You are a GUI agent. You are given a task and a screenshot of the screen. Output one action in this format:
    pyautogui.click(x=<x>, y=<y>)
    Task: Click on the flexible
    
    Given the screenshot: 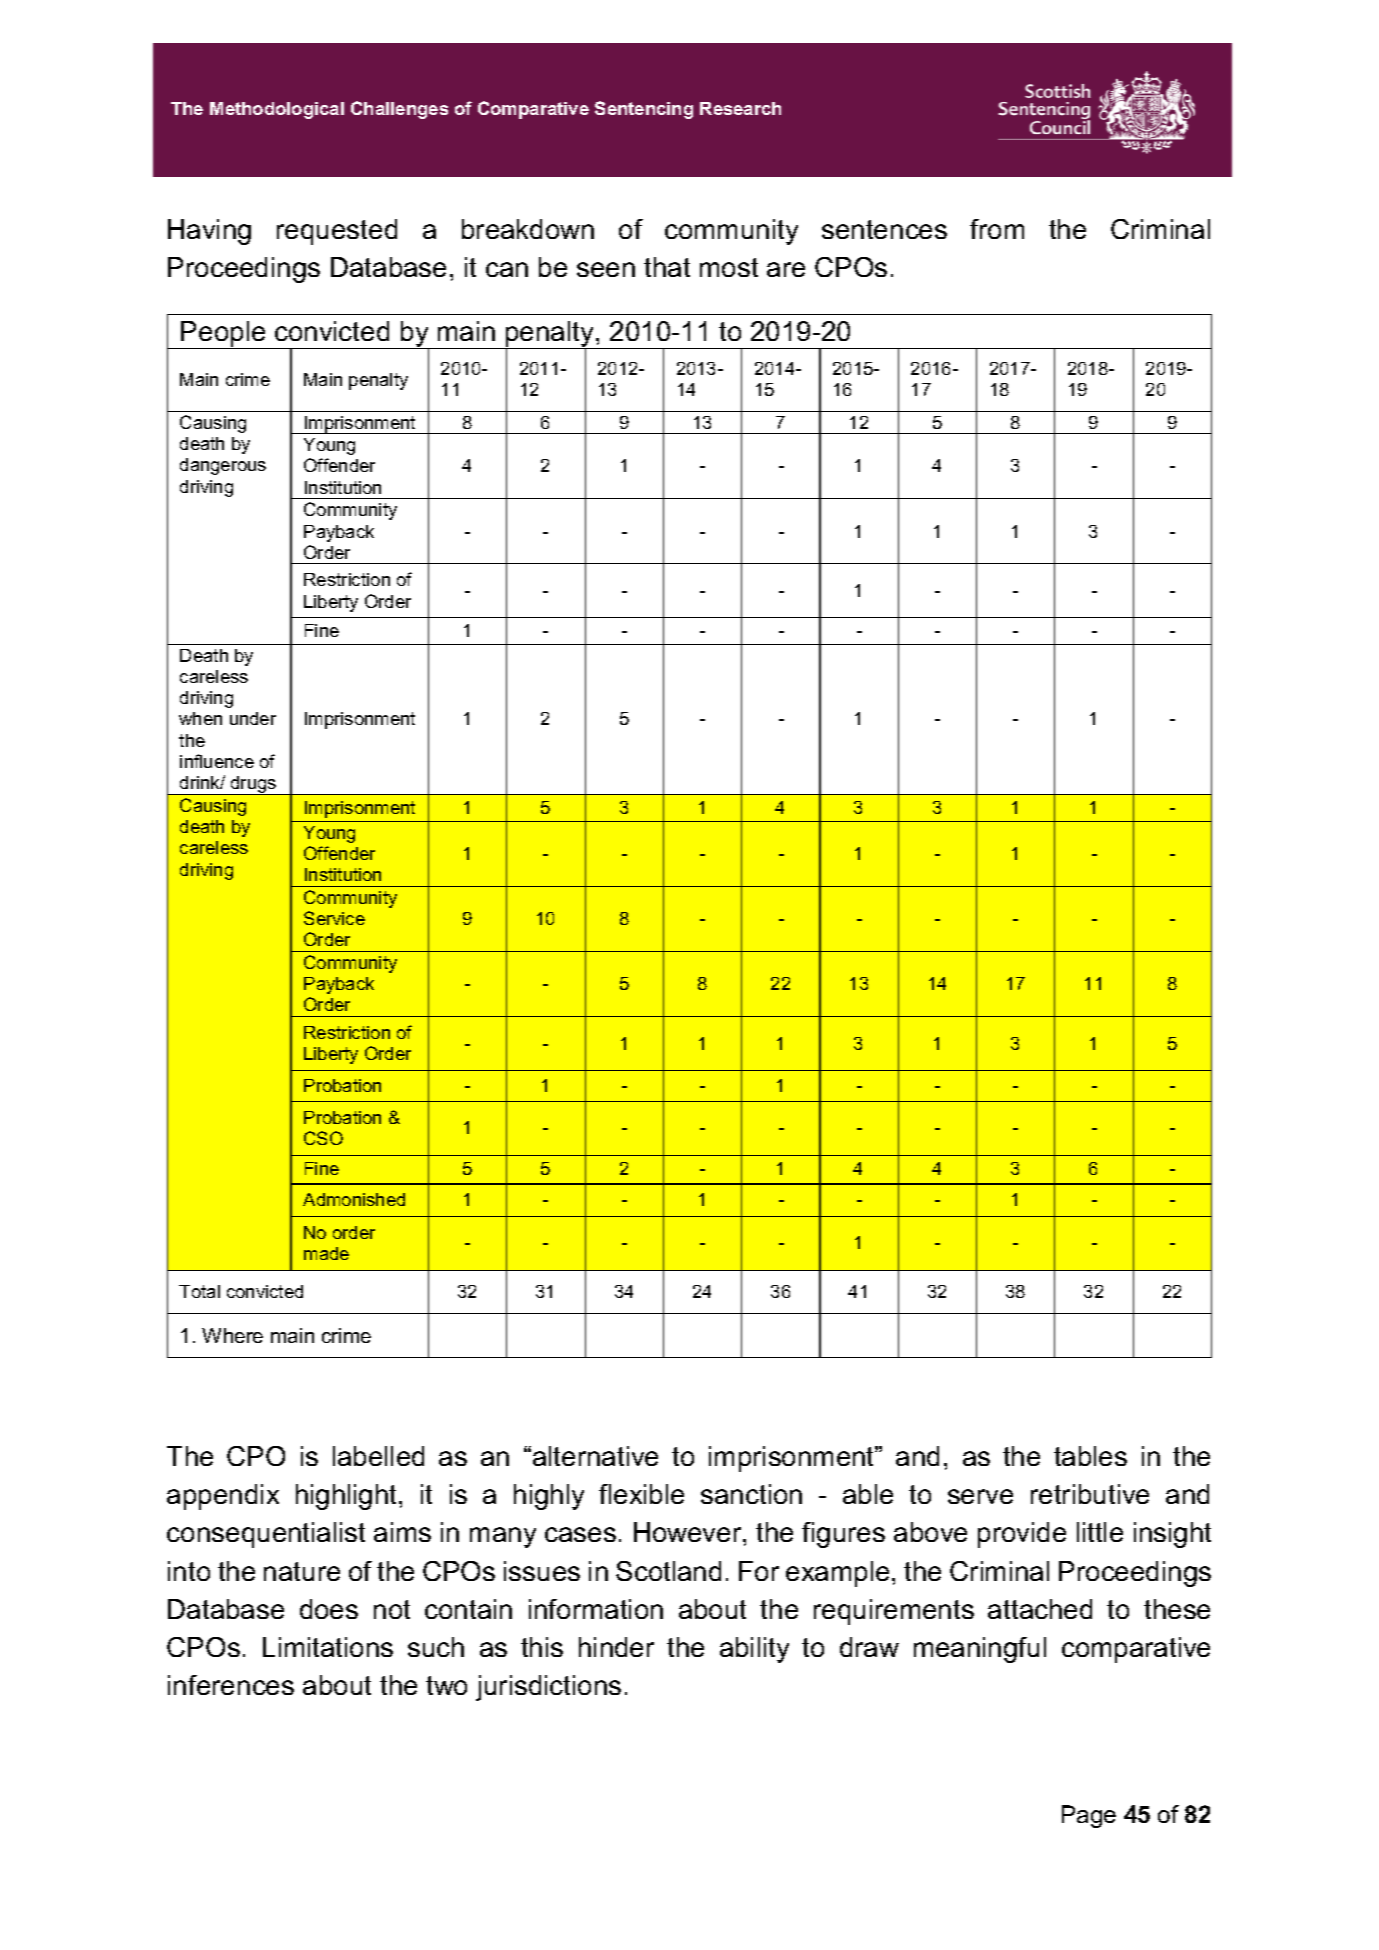 What is the action you would take?
    pyautogui.click(x=641, y=1494)
